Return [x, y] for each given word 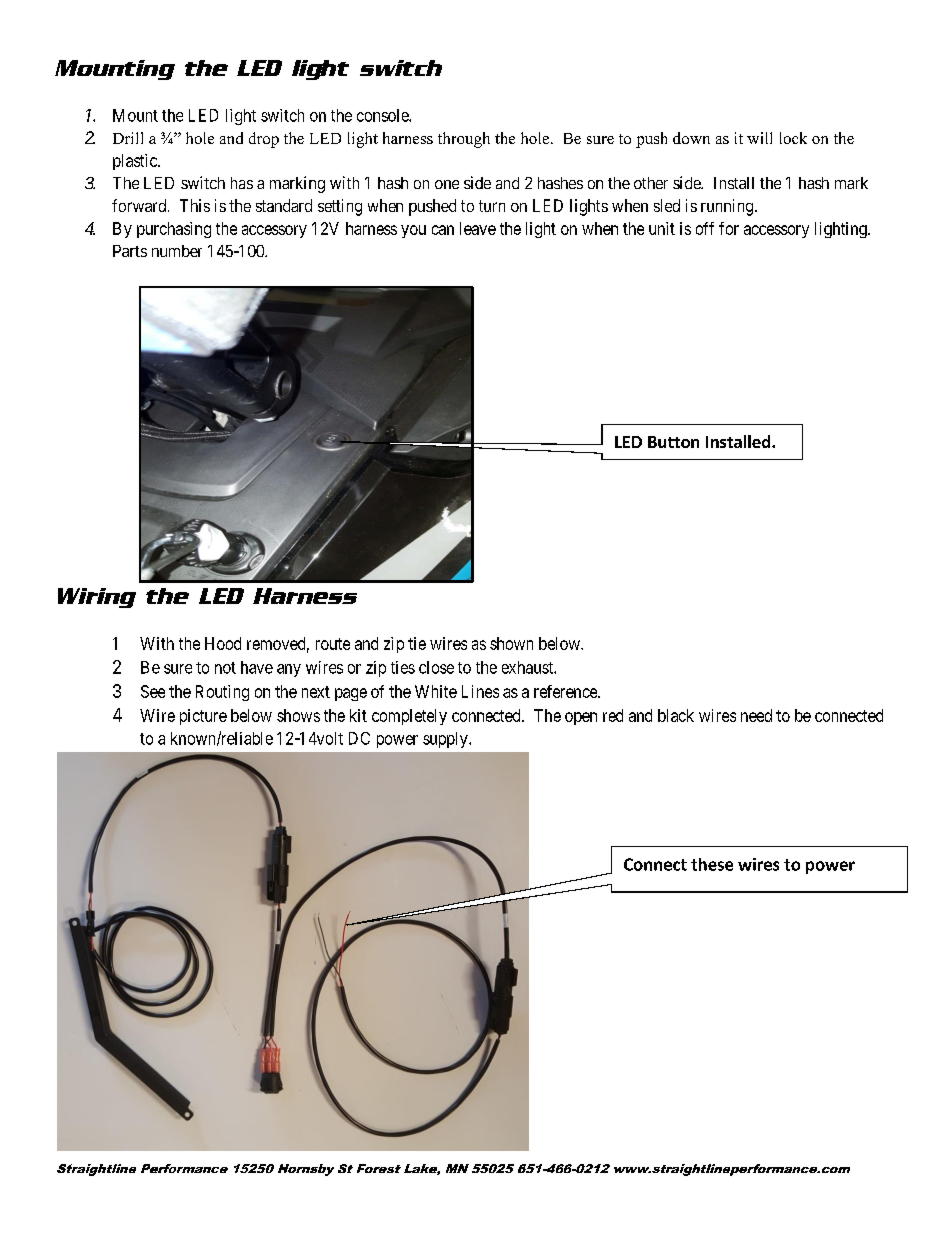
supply [446, 740]
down [691, 138]
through [464, 140]
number [177, 251]
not [225, 668]
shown [511, 643]
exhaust [528, 667]
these [712, 864]
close [436, 667]
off [705, 228]
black [676, 715]
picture [203, 717]
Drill [128, 138]
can [443, 230]
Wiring [97, 598]
